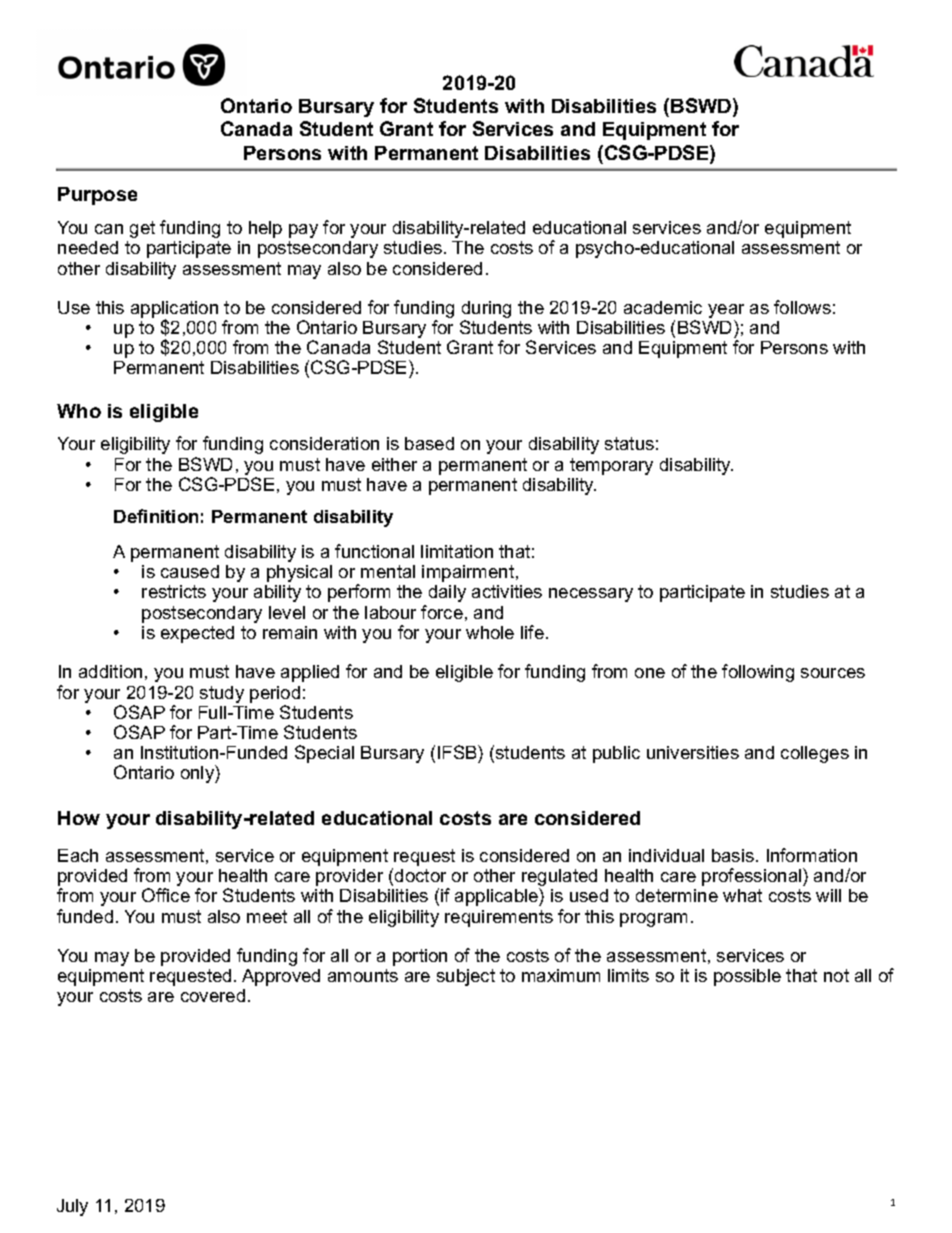 The image size is (952, 1233). What do you see at coordinates (156, 516) in the screenshot?
I see `Definition` at bounding box center [156, 516].
